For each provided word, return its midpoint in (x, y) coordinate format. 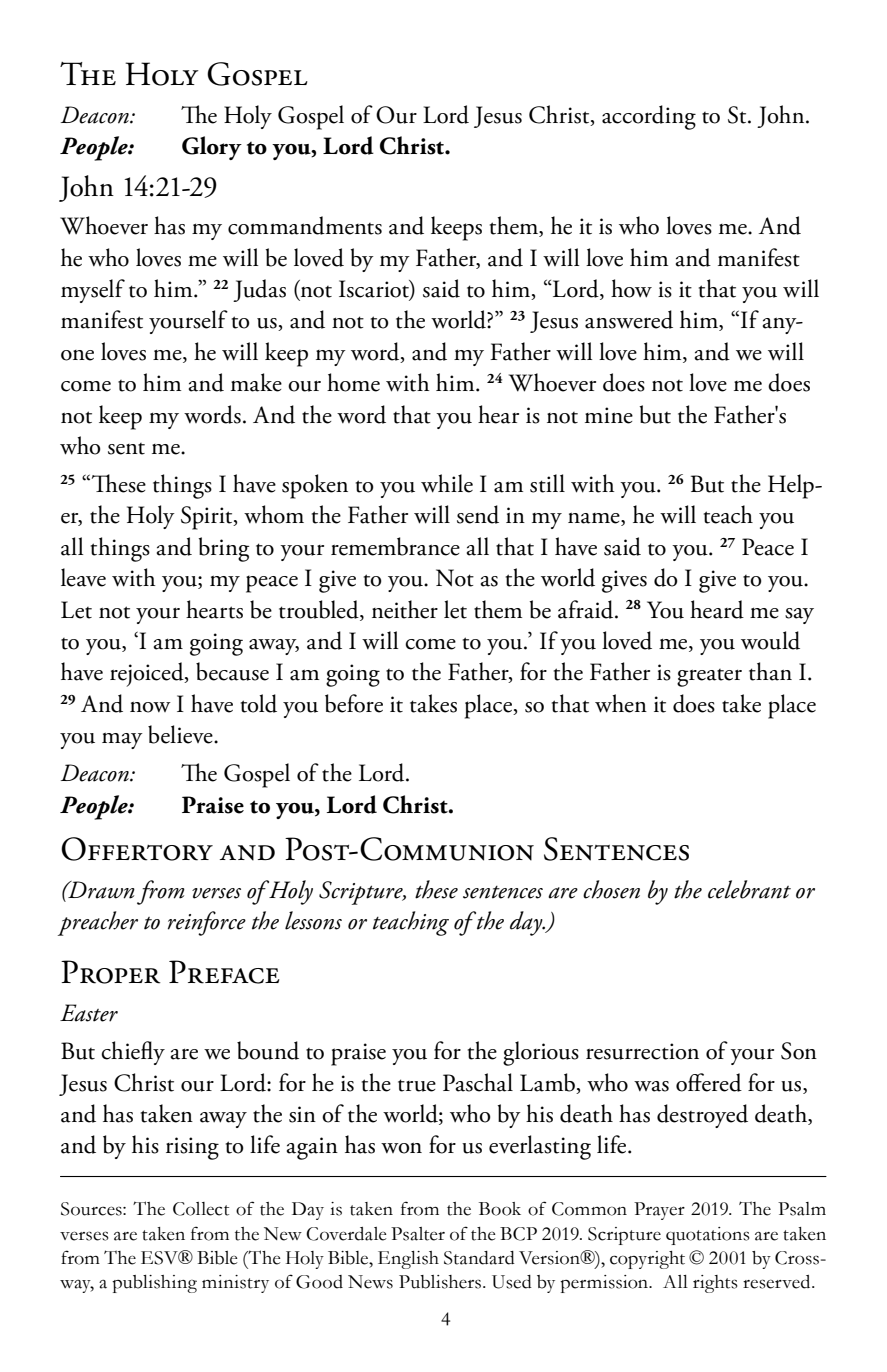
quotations (708, 1236)
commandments (305, 225)
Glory (212, 148)
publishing (154, 1284)
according (649, 117)
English (408, 1260)
